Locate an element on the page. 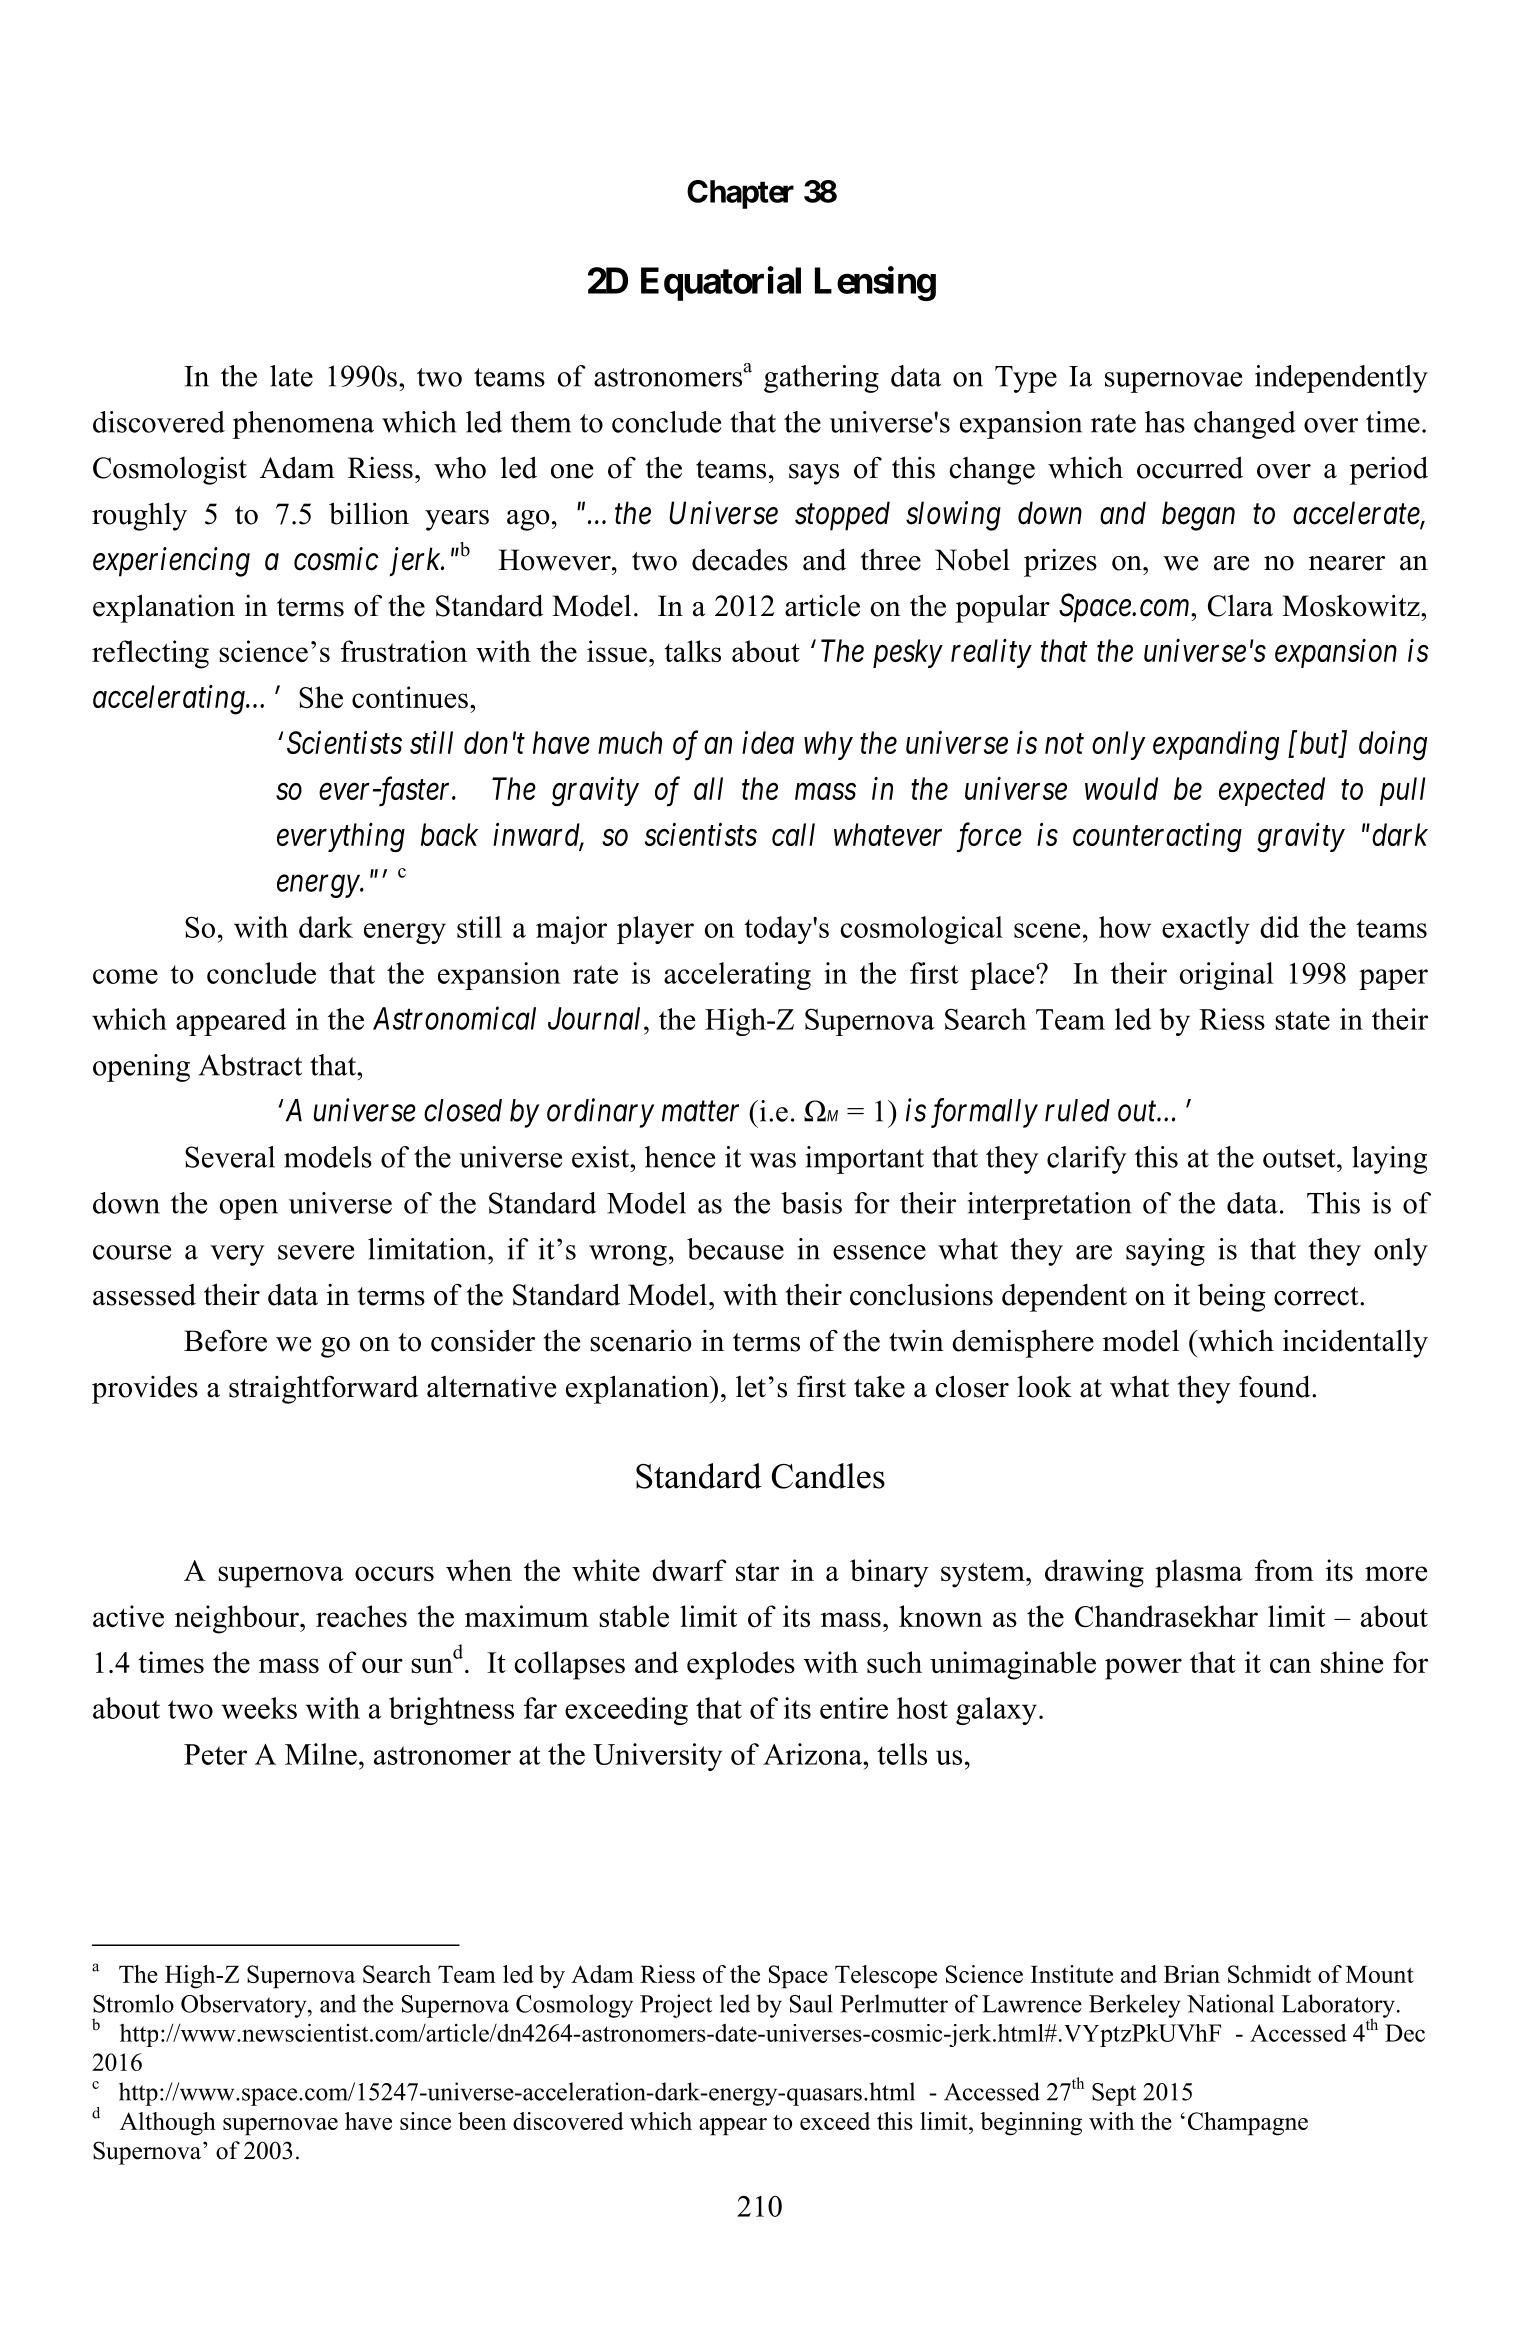  Champagne is located at coordinates (1248, 2124).
